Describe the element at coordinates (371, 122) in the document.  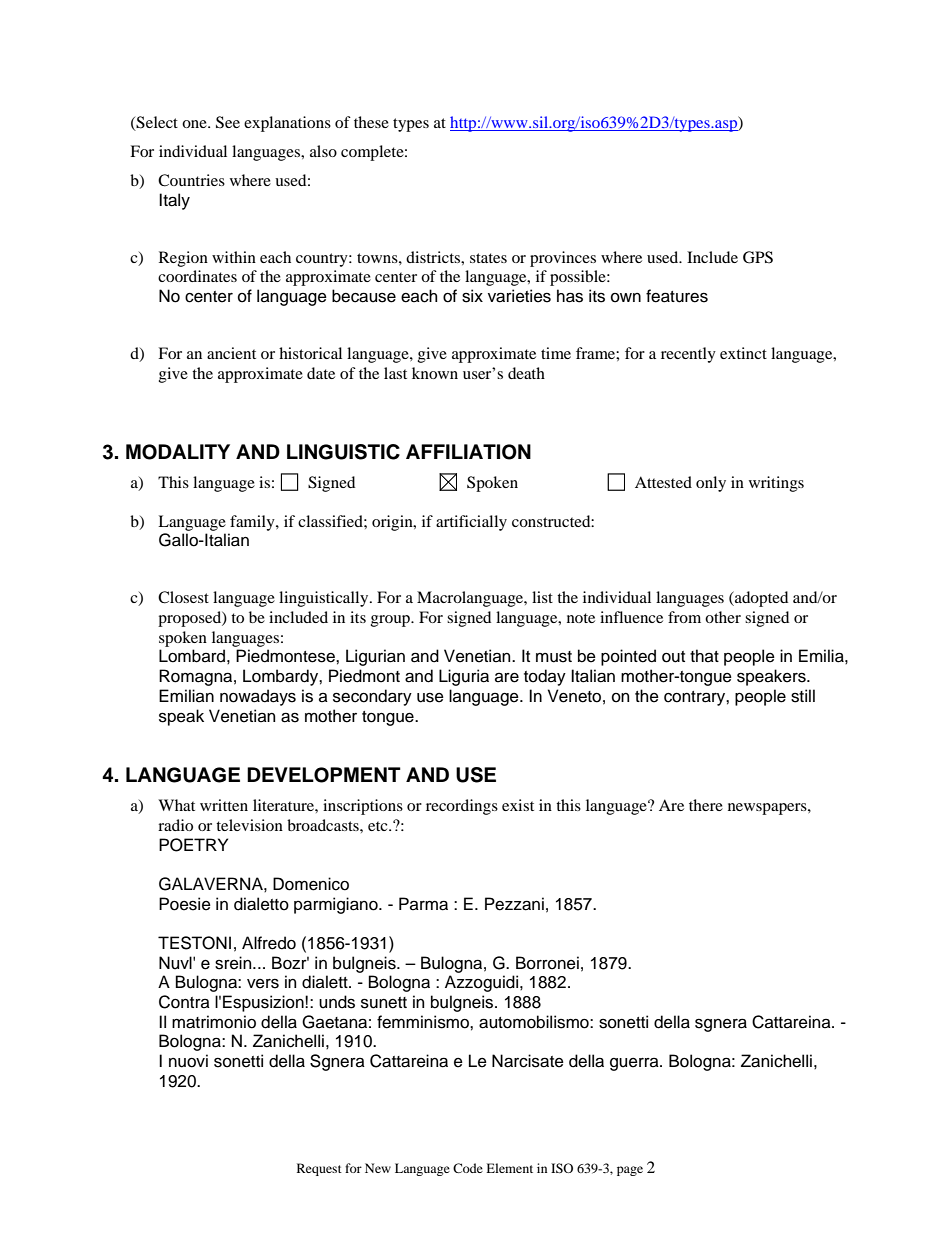
I see `these` at that location.
